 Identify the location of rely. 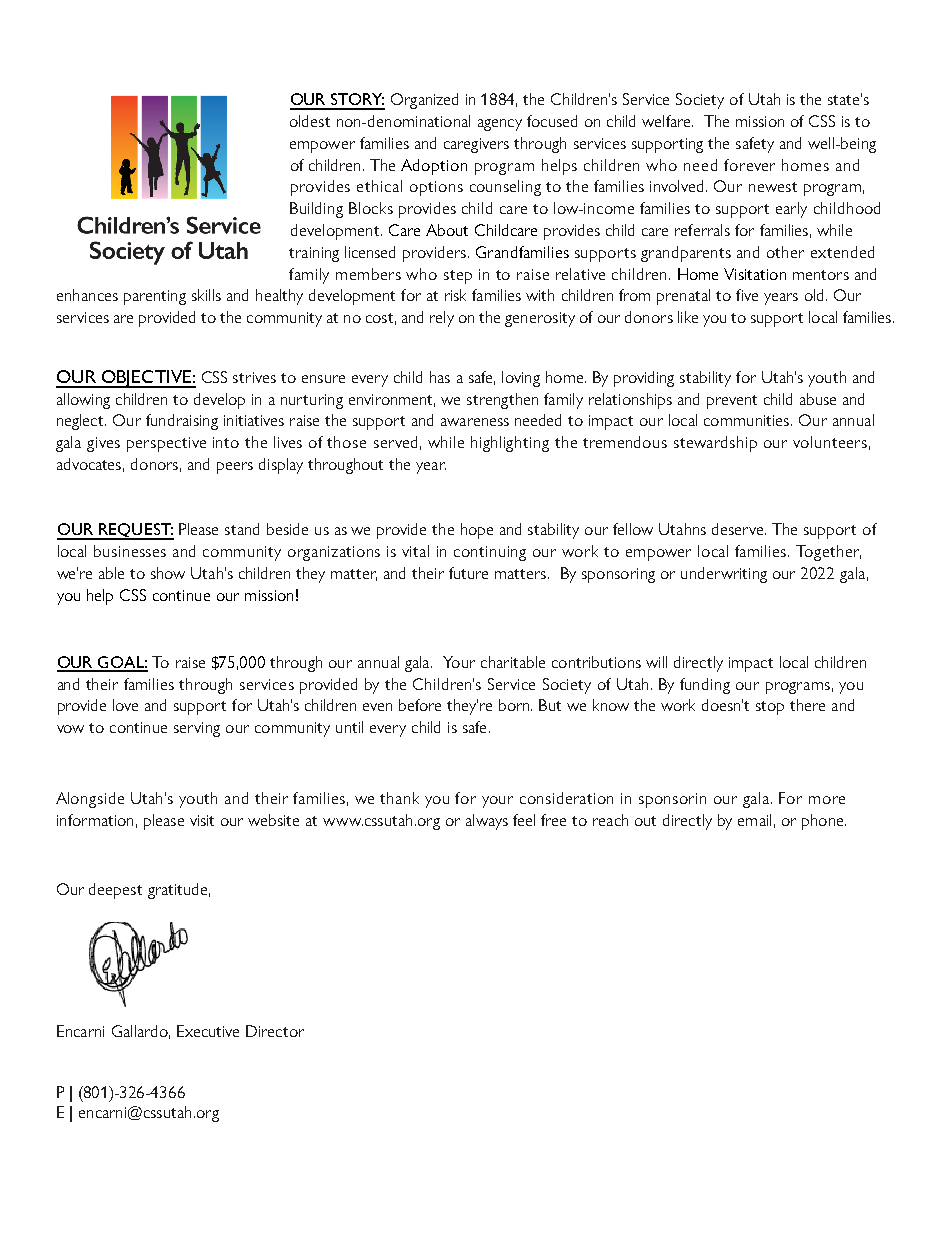
(442, 319).
